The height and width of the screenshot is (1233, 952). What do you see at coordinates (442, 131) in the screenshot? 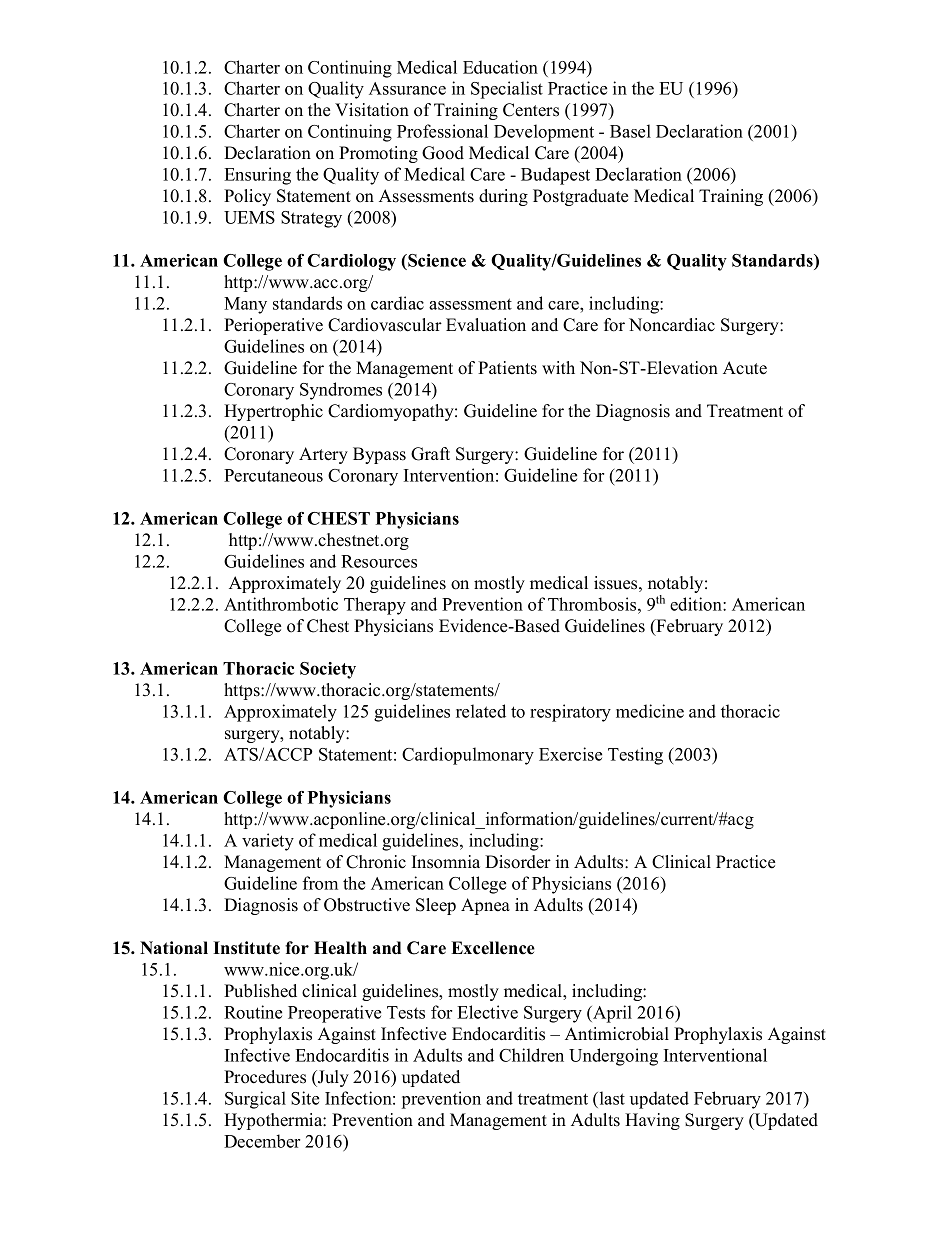
I see `Professional` at bounding box center [442, 131].
